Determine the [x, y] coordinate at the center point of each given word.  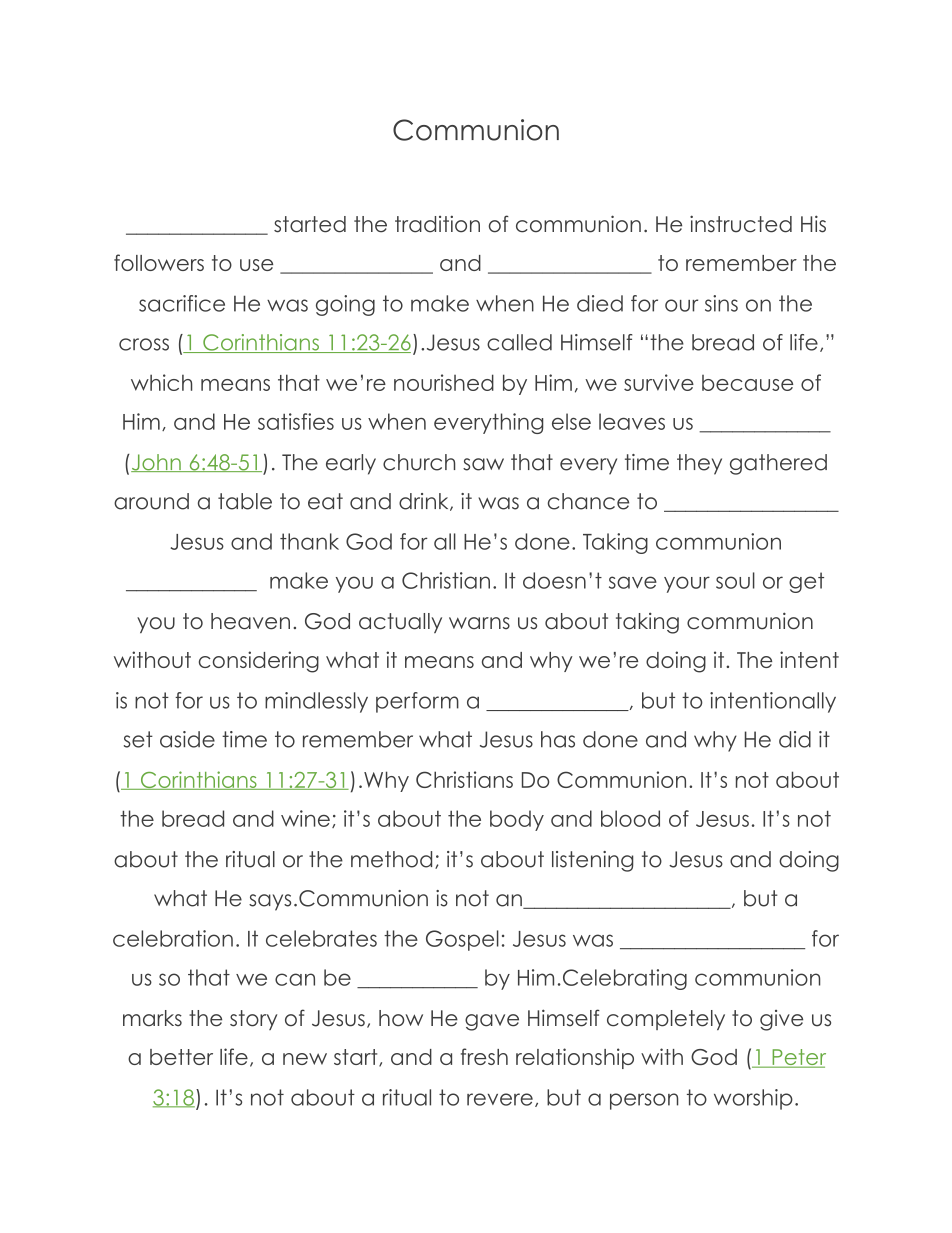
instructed [741, 224]
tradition [437, 224]
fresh [484, 1056]
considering [259, 662]
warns [479, 623]
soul [735, 580]
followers [159, 262]
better [181, 1057]
